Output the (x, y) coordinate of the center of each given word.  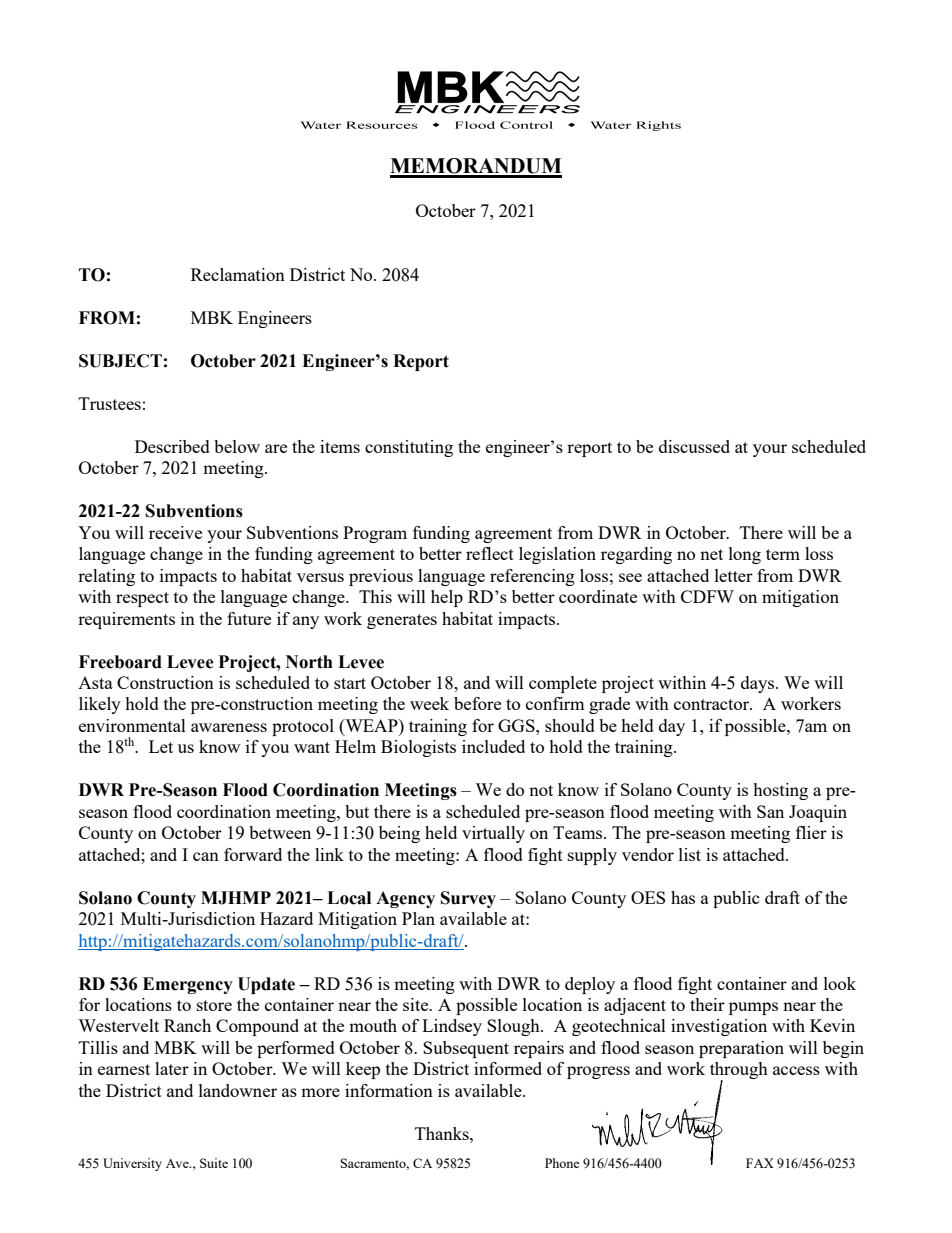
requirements (126, 620)
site (417, 1004)
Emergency (188, 985)
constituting (409, 448)
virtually (493, 834)
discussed (694, 446)
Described (172, 446)
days (757, 684)
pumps (753, 1008)
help (447, 598)
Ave (178, 1163)
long (745, 555)
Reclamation (238, 274)
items (340, 446)
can (206, 856)
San (770, 811)
